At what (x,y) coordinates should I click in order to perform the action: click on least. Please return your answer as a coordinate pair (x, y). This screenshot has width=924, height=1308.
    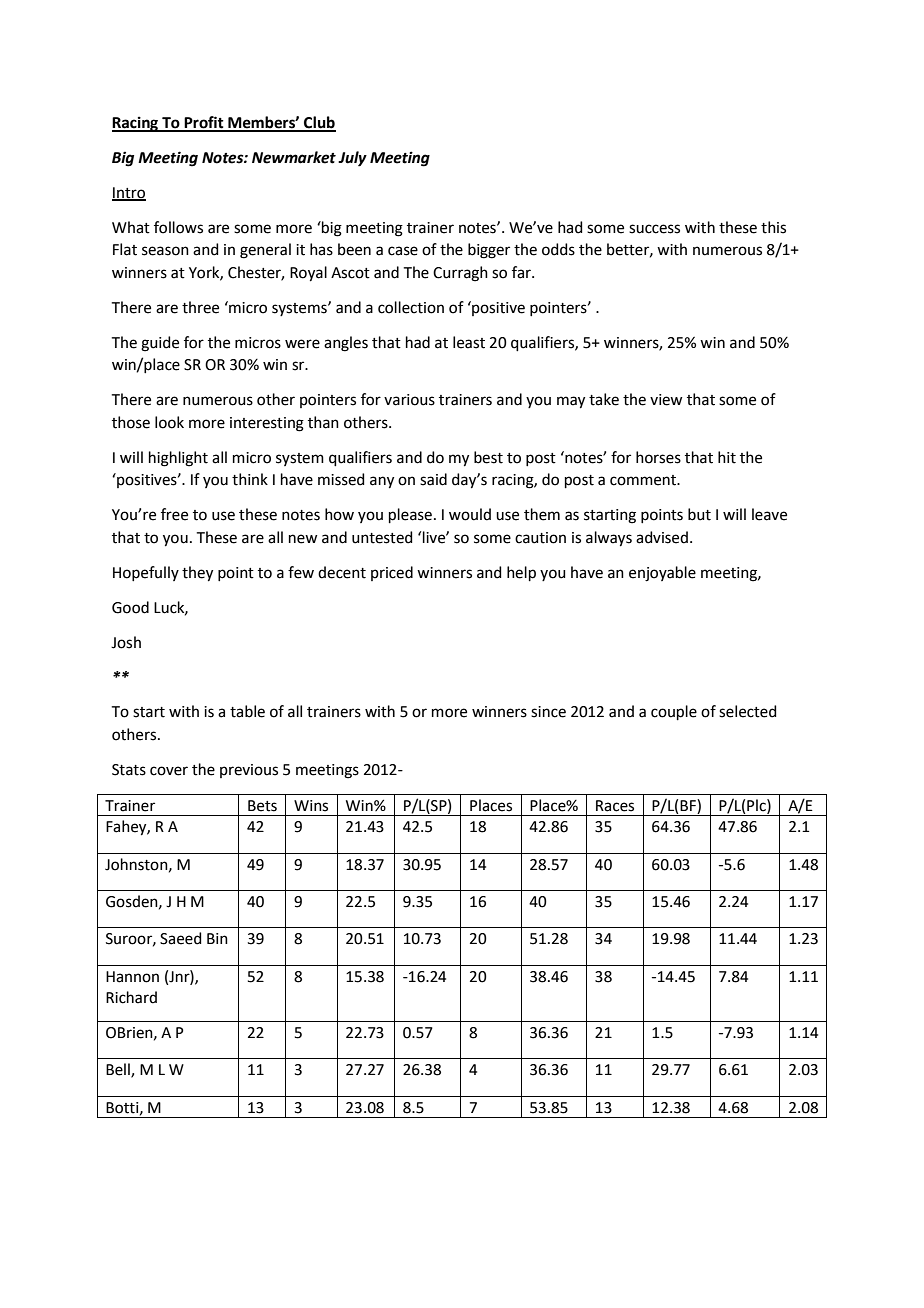
    Looking at the image, I should click on (469, 342).
